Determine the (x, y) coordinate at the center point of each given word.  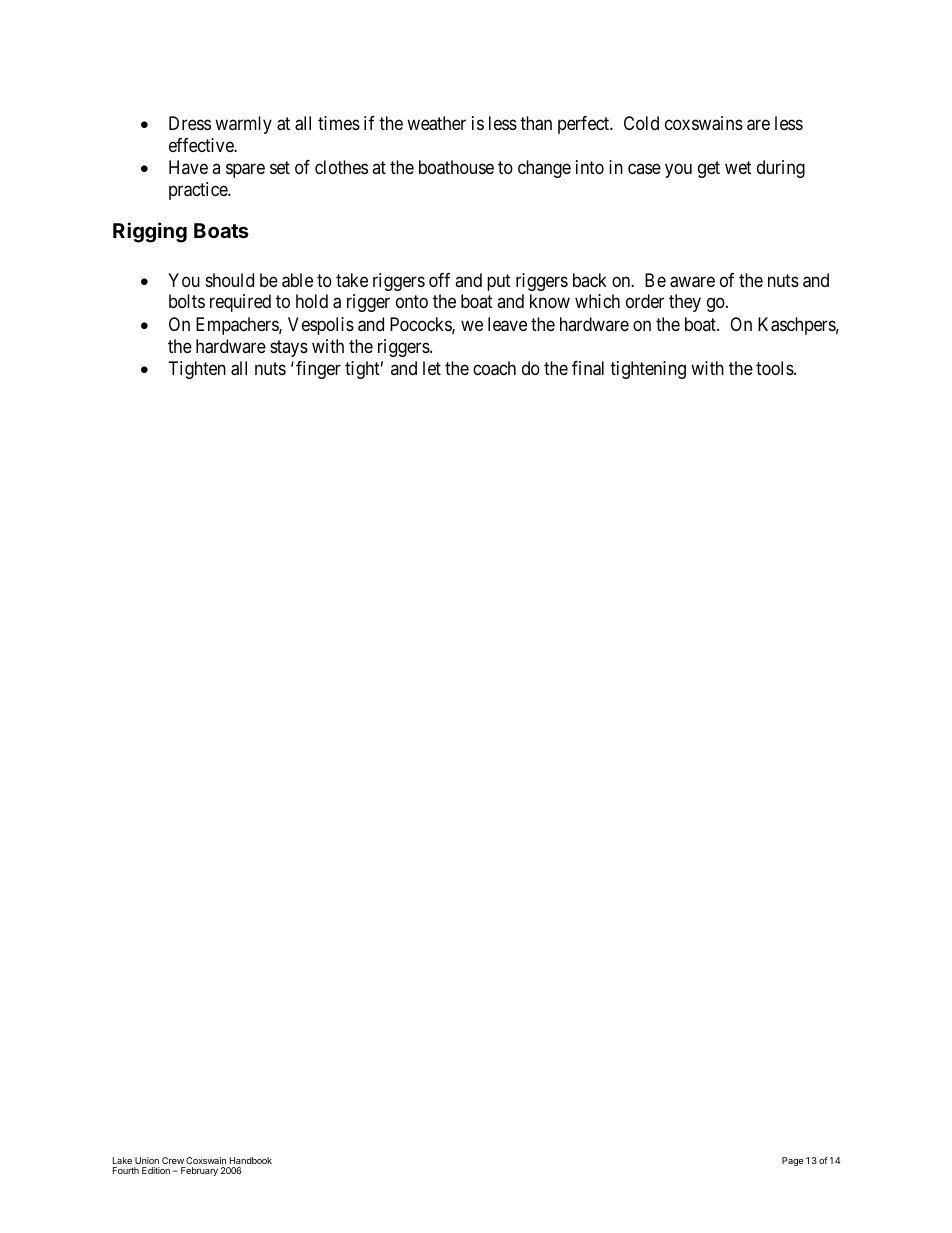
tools (775, 368)
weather (436, 123)
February (199, 1171)
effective (202, 145)
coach (494, 368)
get (709, 170)
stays (289, 348)
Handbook (251, 1160)
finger (318, 370)
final (588, 368)
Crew (173, 1160)
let (432, 368)
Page (792, 1161)
